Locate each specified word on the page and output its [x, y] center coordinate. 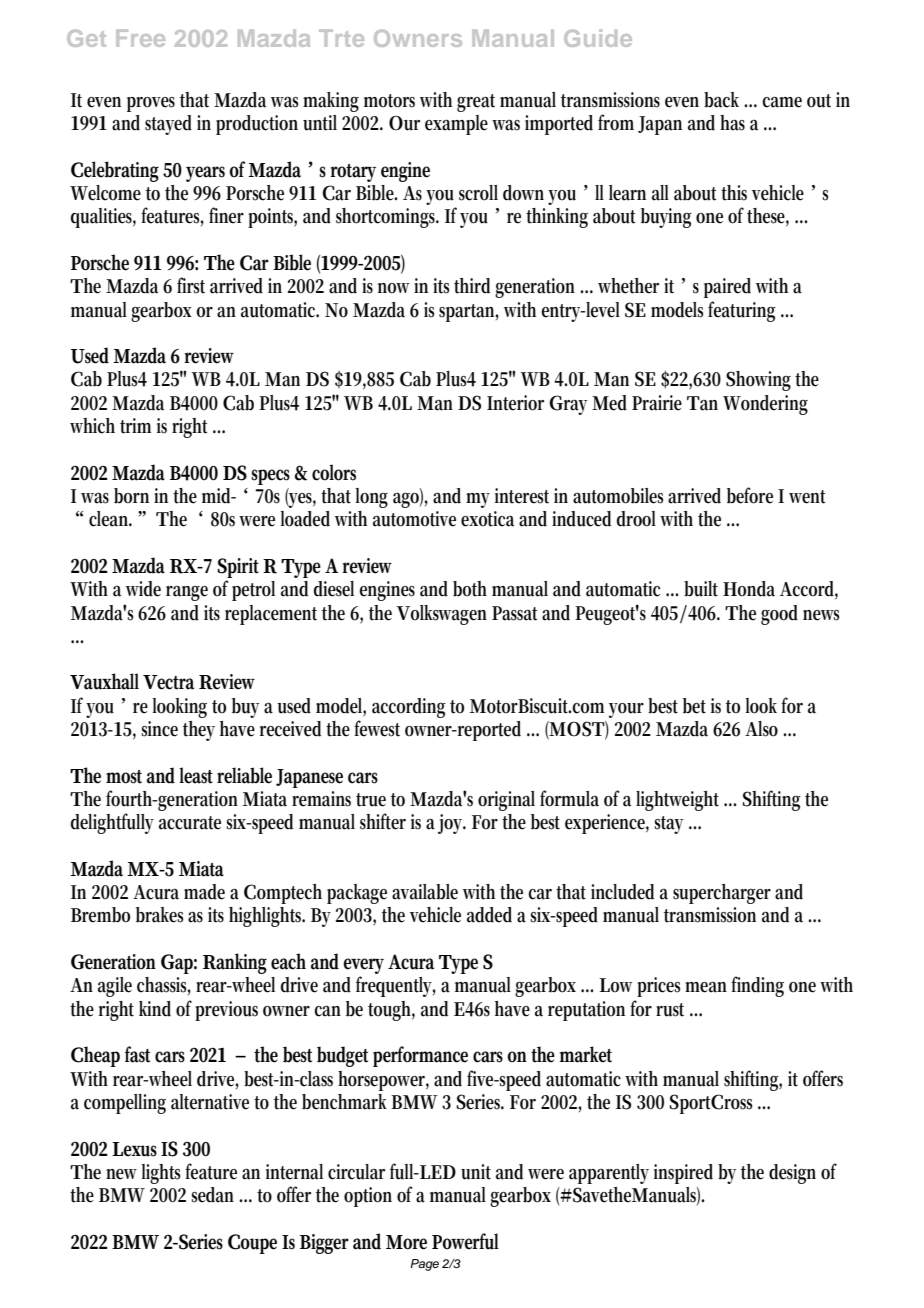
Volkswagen [441, 615]
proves [151, 104]
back [724, 100]
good [779, 615]
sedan [212, 1195]
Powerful [465, 1241]
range [187, 593]
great [476, 103]
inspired [683, 1174]
